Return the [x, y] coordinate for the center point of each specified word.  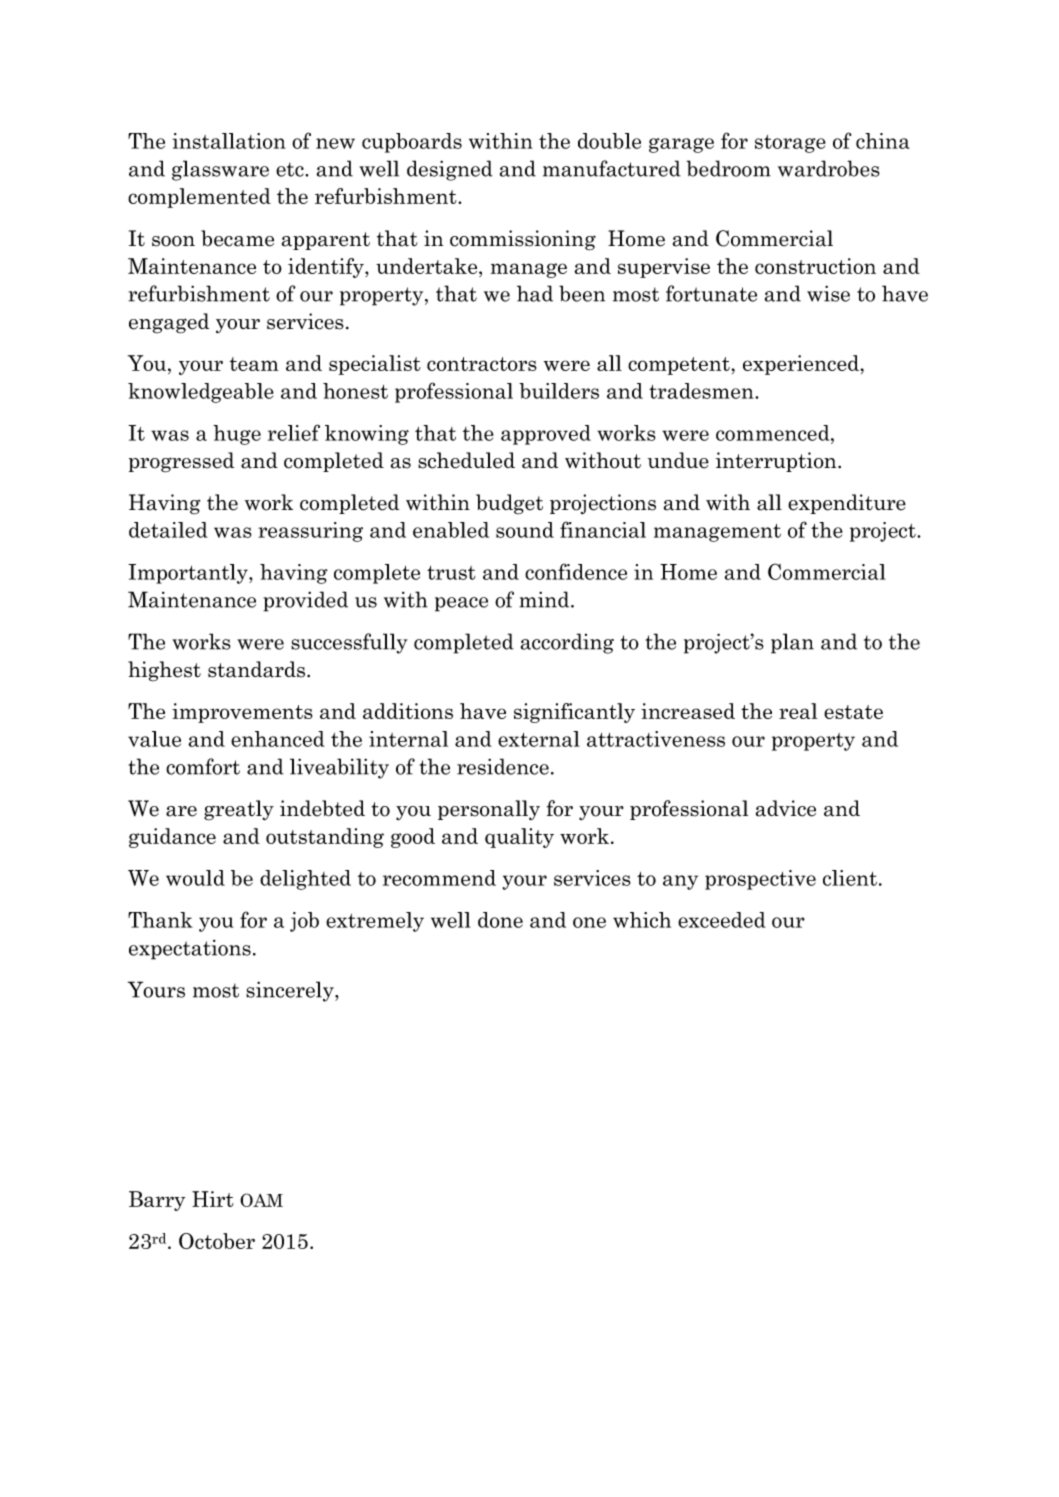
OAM [261, 1200]
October [217, 1241]
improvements [242, 713]
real [798, 711]
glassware [220, 170]
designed [450, 170]
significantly [574, 713]
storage [790, 144]
